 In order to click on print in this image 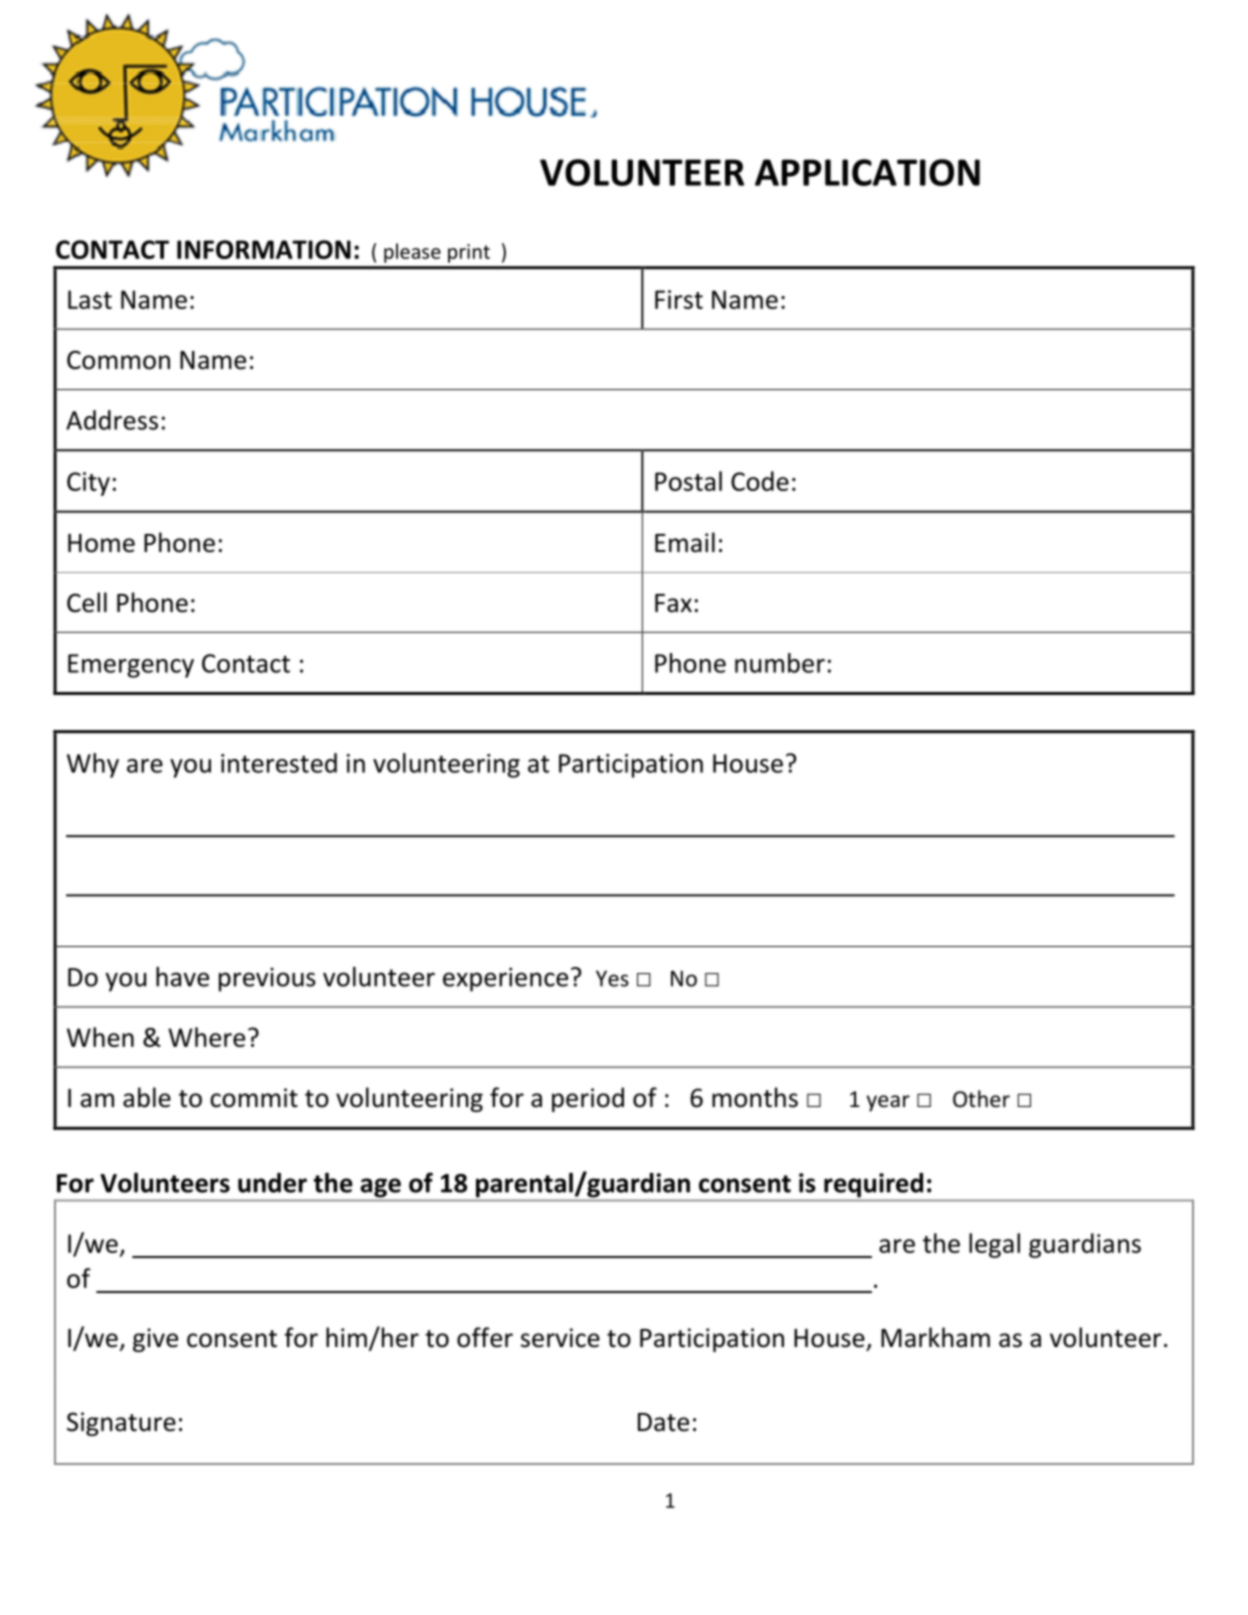, I will do `click(469, 253)`.
